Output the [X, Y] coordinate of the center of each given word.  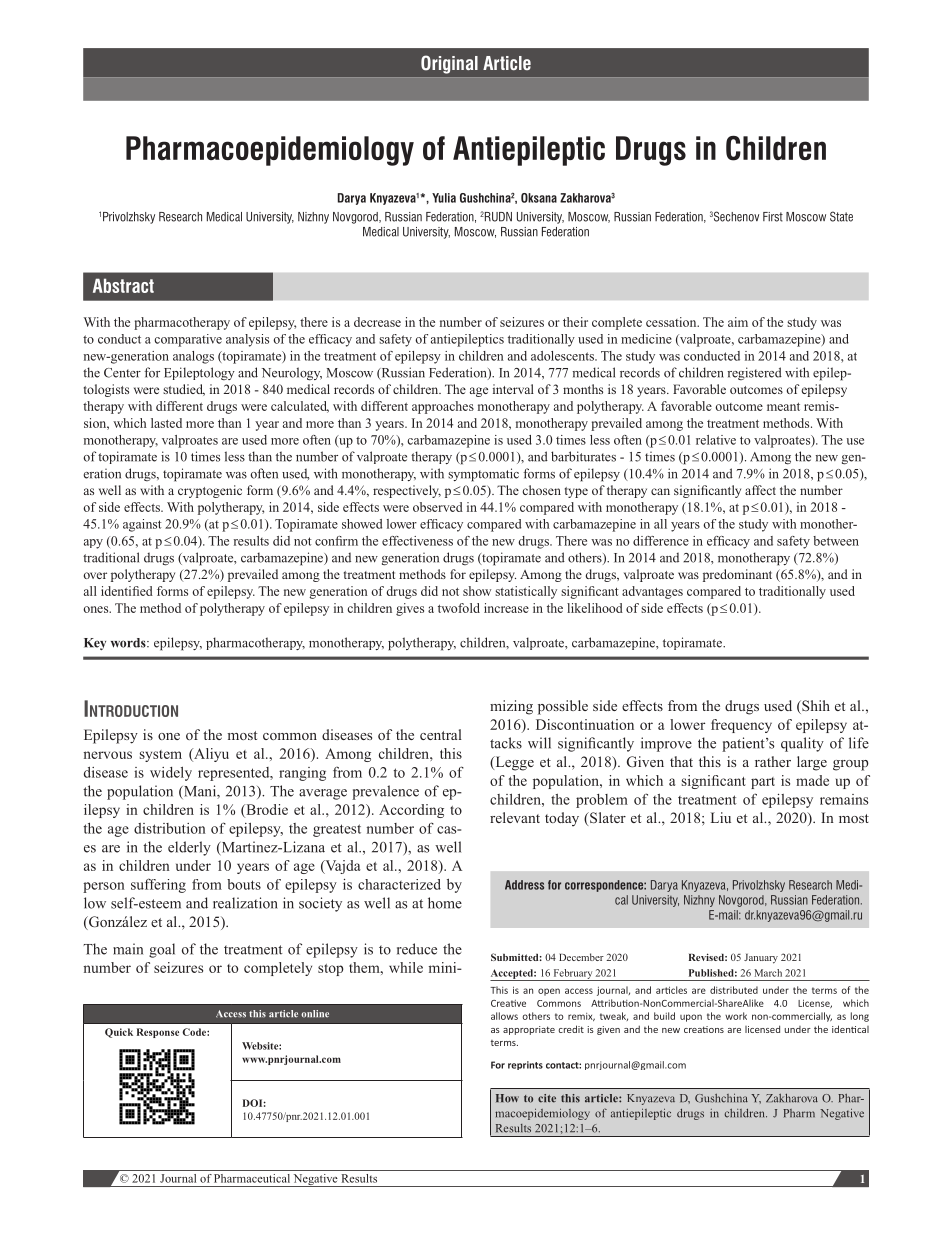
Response [158, 1033]
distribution [170, 828]
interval [513, 389]
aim [738, 322]
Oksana [539, 198]
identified [127, 591]
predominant [737, 575]
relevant [515, 817]
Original [449, 64]
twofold [459, 608]
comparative [188, 340]
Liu [721, 817]
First [773, 217]
